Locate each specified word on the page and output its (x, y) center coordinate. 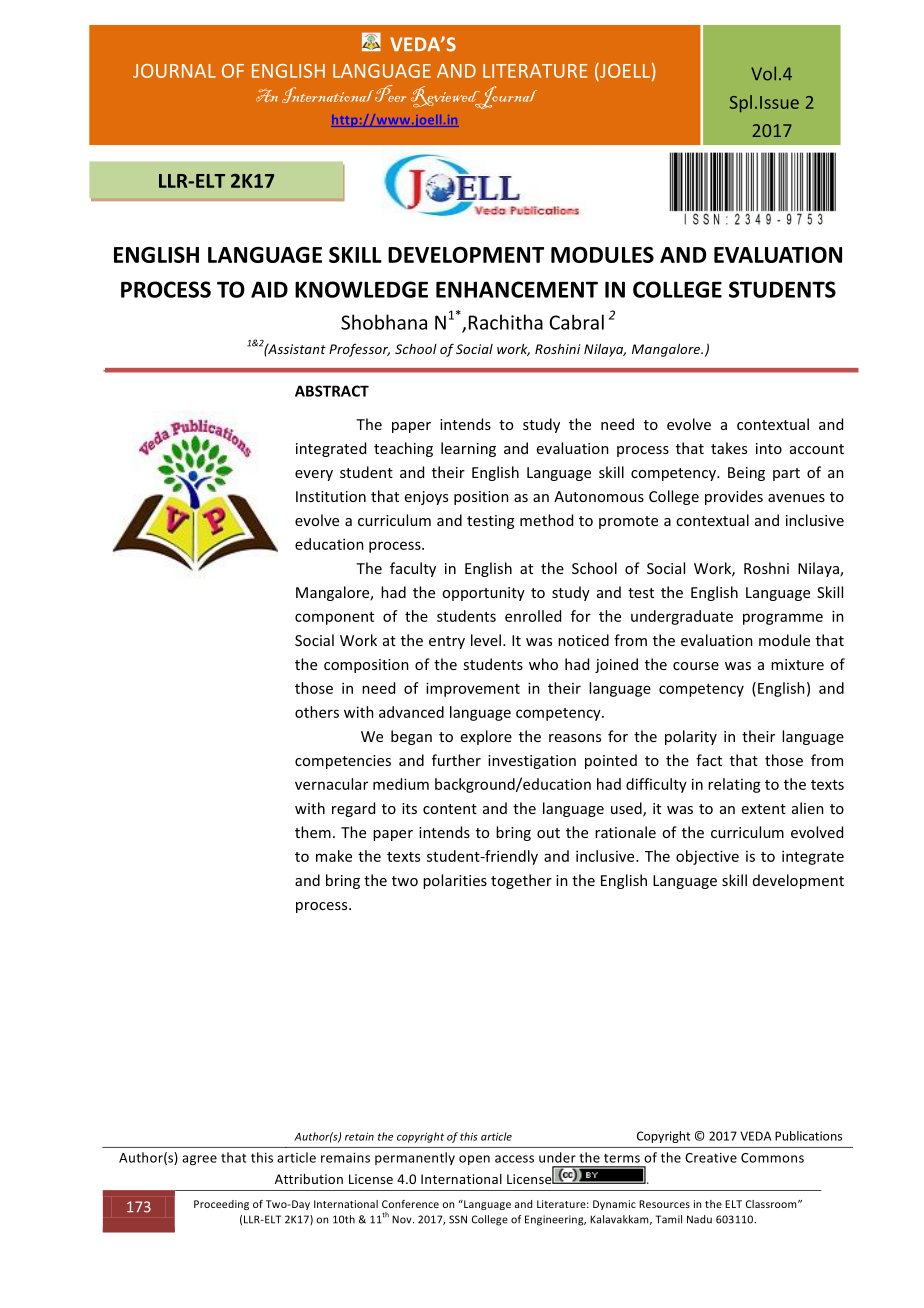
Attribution (309, 1179)
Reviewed (446, 97)
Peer (391, 93)
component (334, 618)
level (486, 640)
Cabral (576, 322)
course (696, 666)
